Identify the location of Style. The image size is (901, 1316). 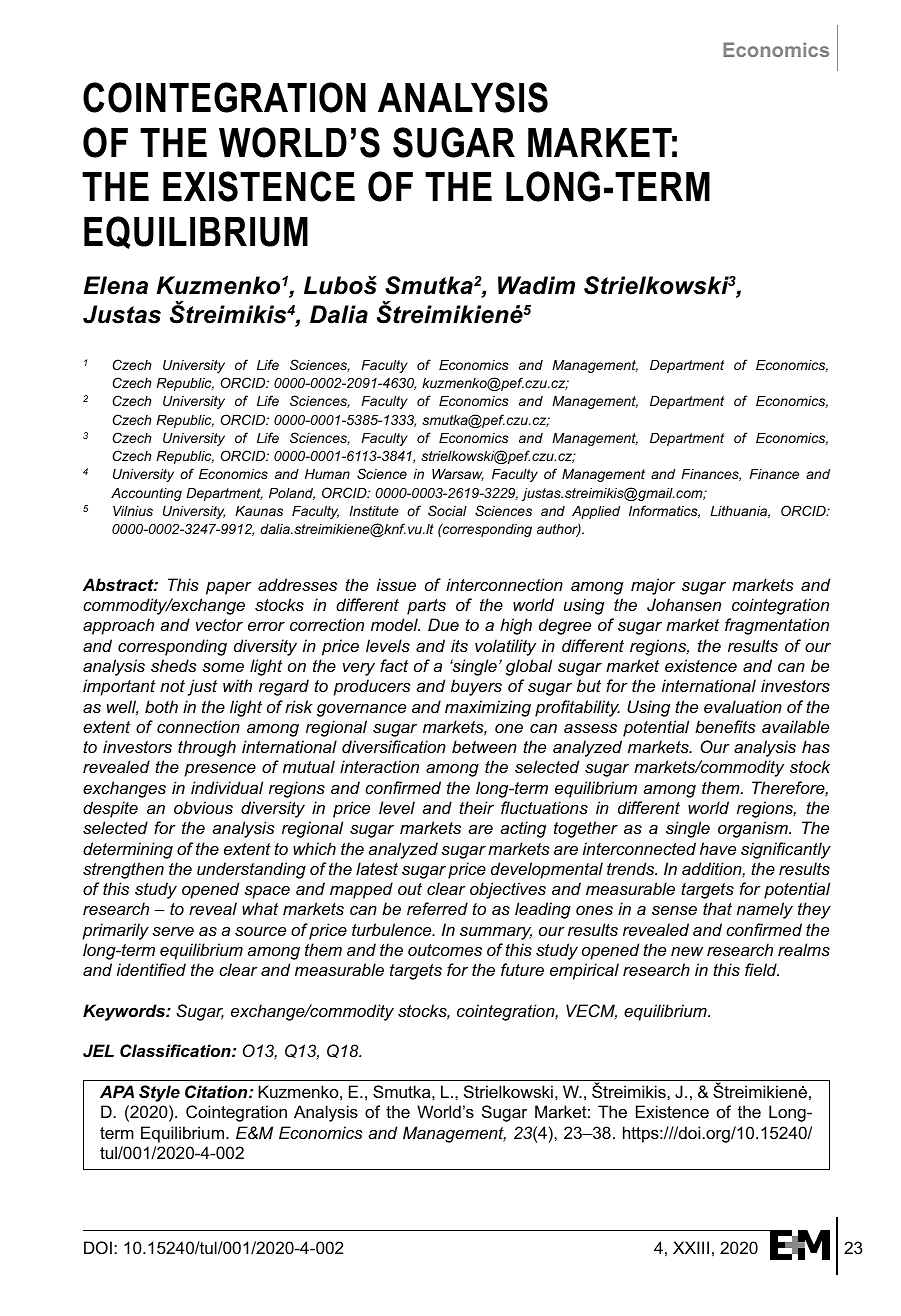
(159, 1093).
